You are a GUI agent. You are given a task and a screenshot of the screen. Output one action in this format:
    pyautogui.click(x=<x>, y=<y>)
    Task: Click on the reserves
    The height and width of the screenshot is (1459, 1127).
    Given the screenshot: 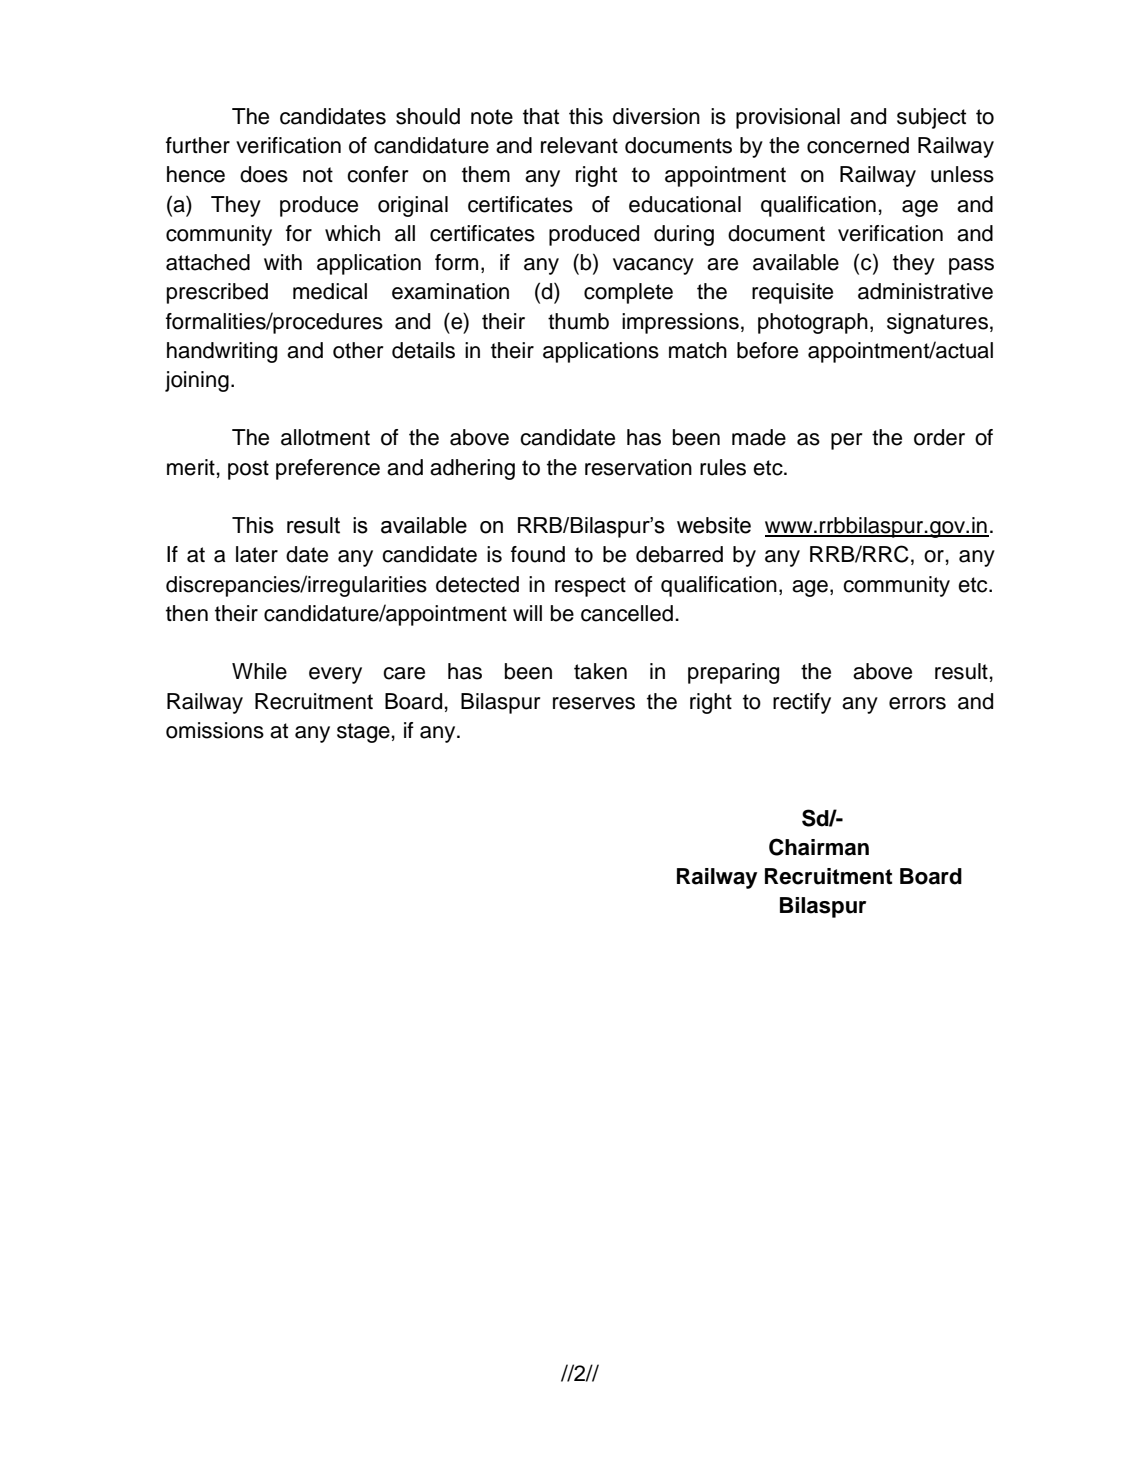 What is the action you would take?
    pyautogui.click(x=594, y=703)
